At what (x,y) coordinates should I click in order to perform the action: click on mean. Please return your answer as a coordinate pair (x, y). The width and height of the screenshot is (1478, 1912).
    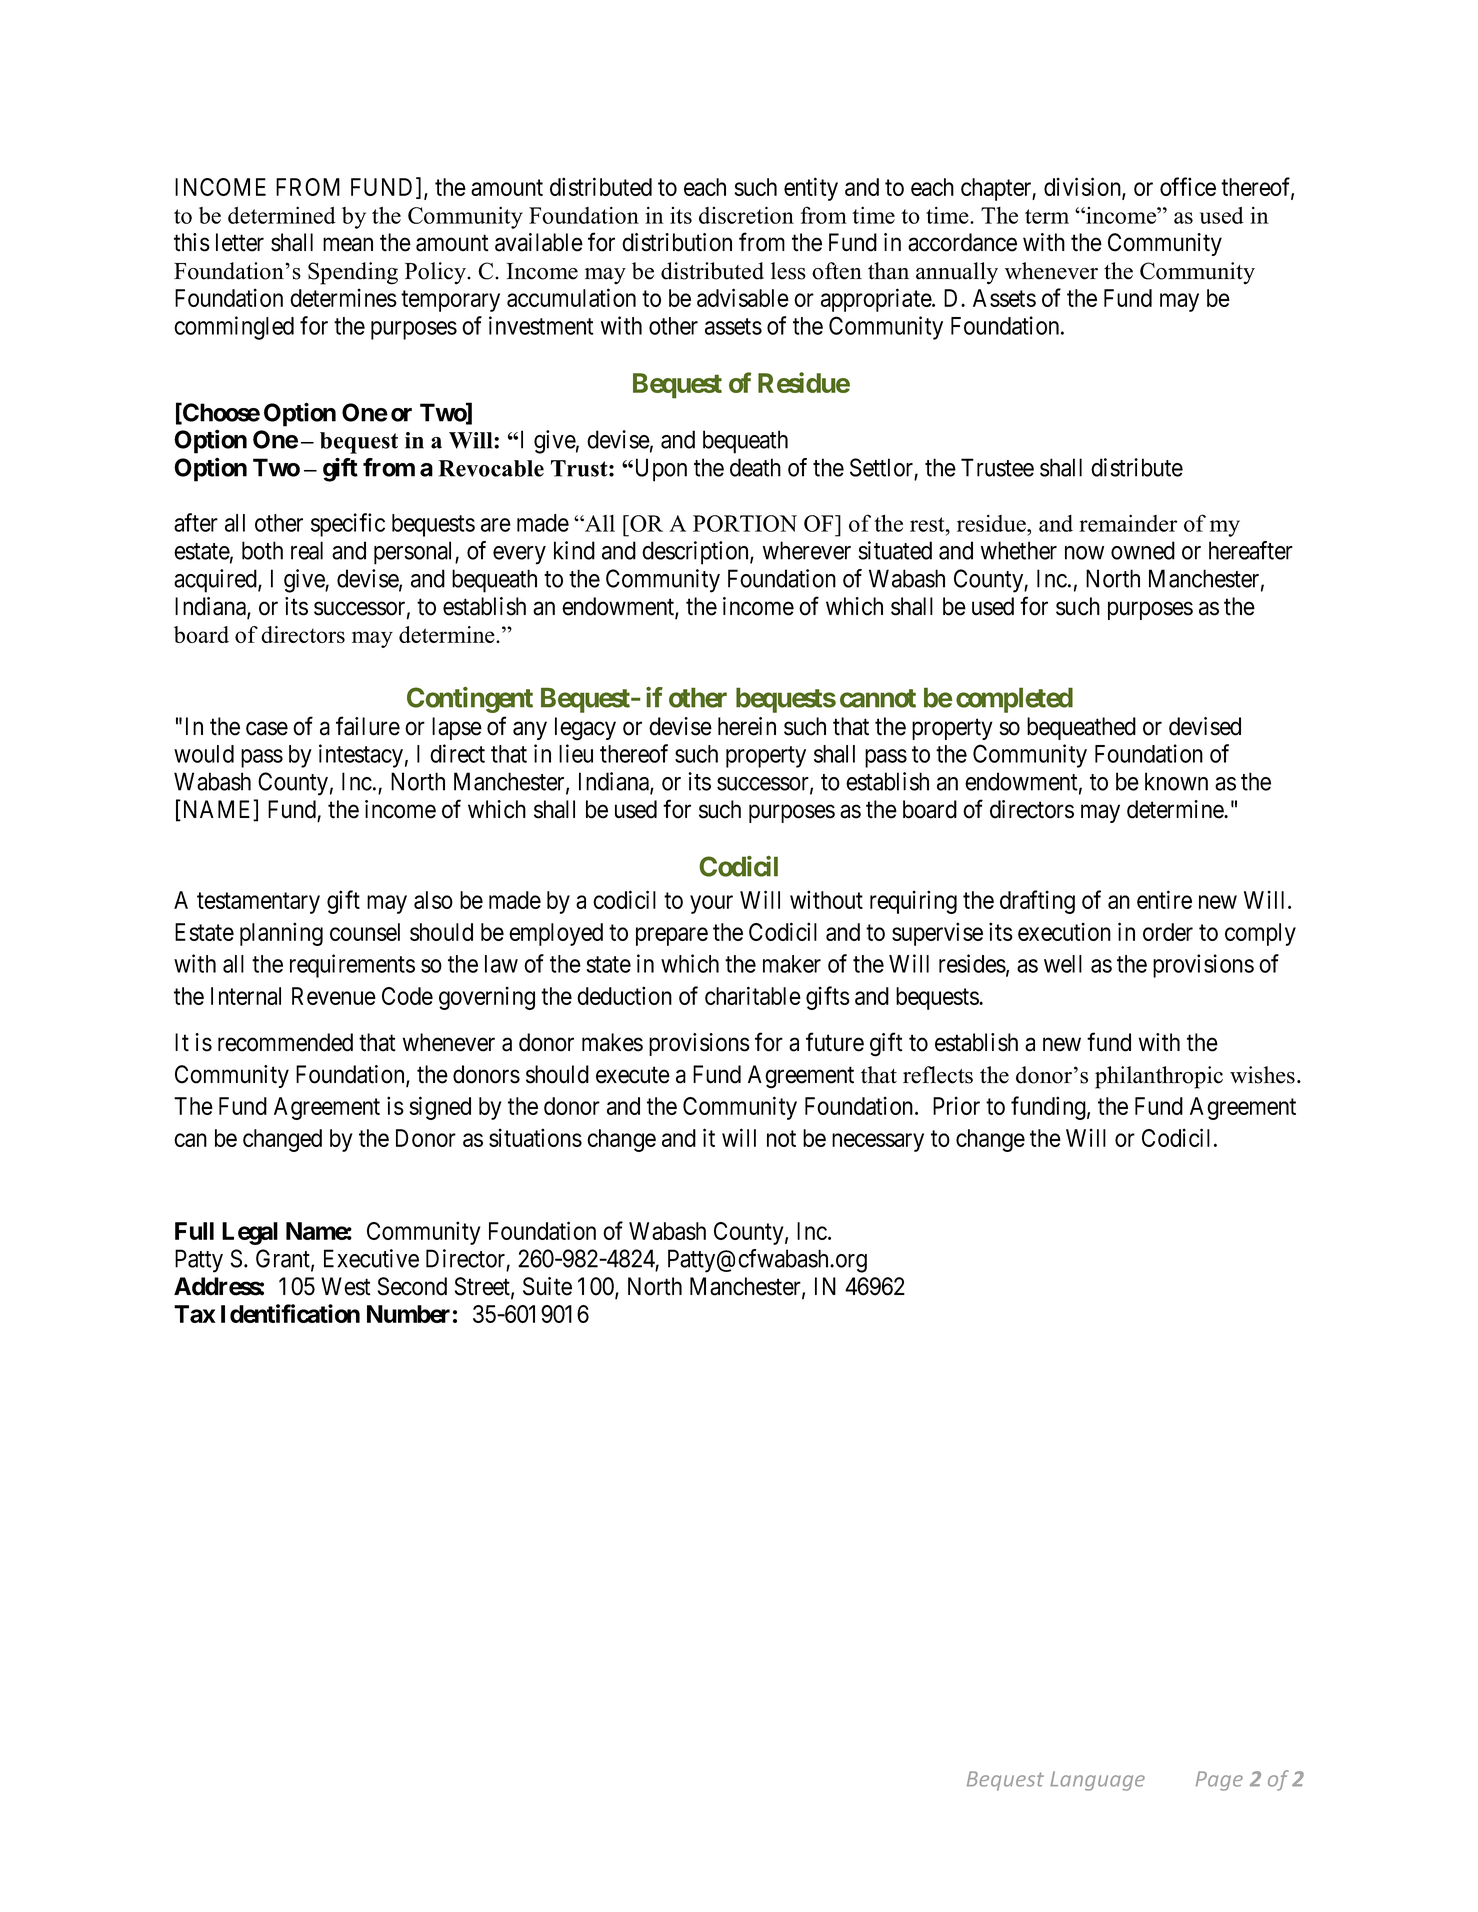
    Looking at the image, I should click on (348, 245).
